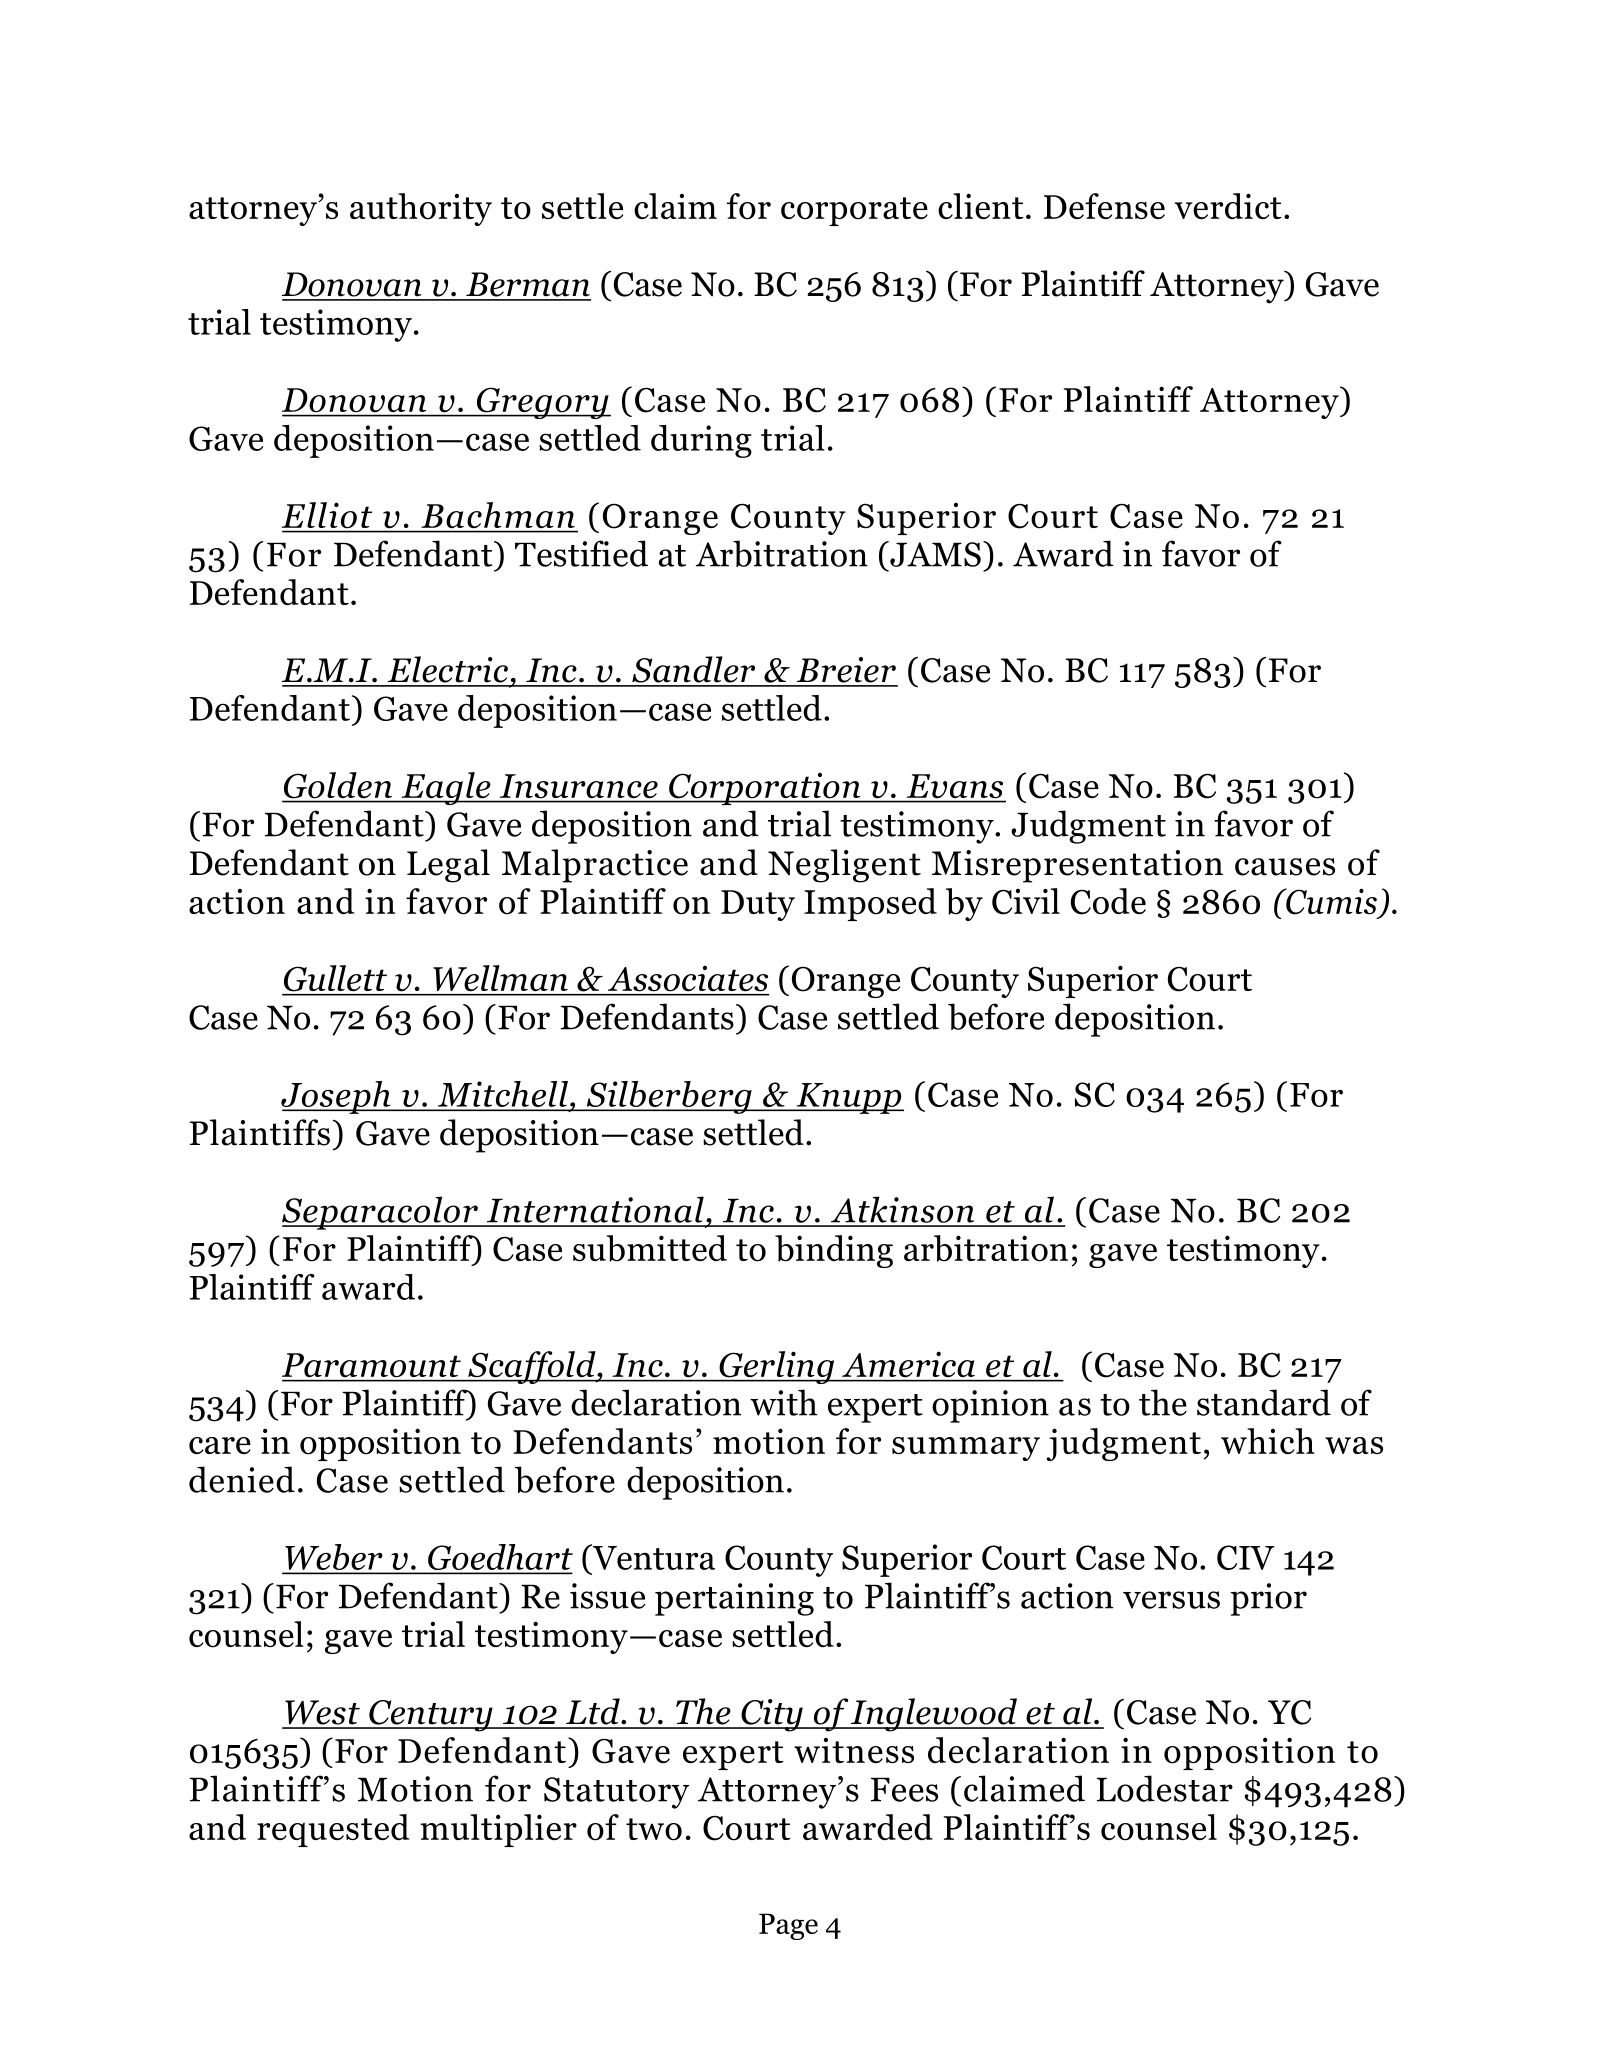 The image size is (1599, 2069). I want to click on causes, so click(1285, 867).
